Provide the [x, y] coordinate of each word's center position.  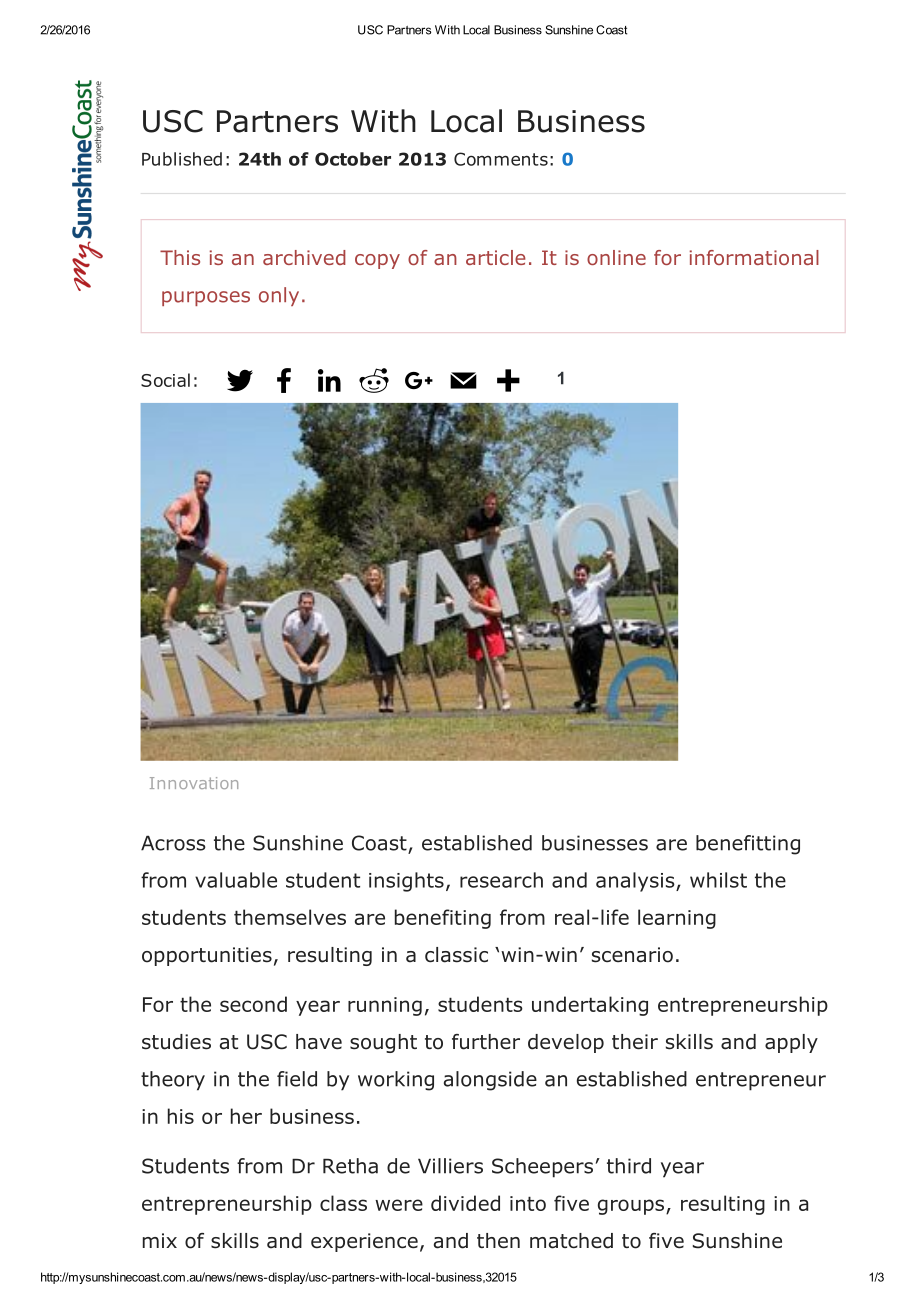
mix [160, 1240]
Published [182, 159]
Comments [501, 159]
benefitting [748, 845]
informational [754, 257]
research [501, 880]
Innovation [194, 783]
